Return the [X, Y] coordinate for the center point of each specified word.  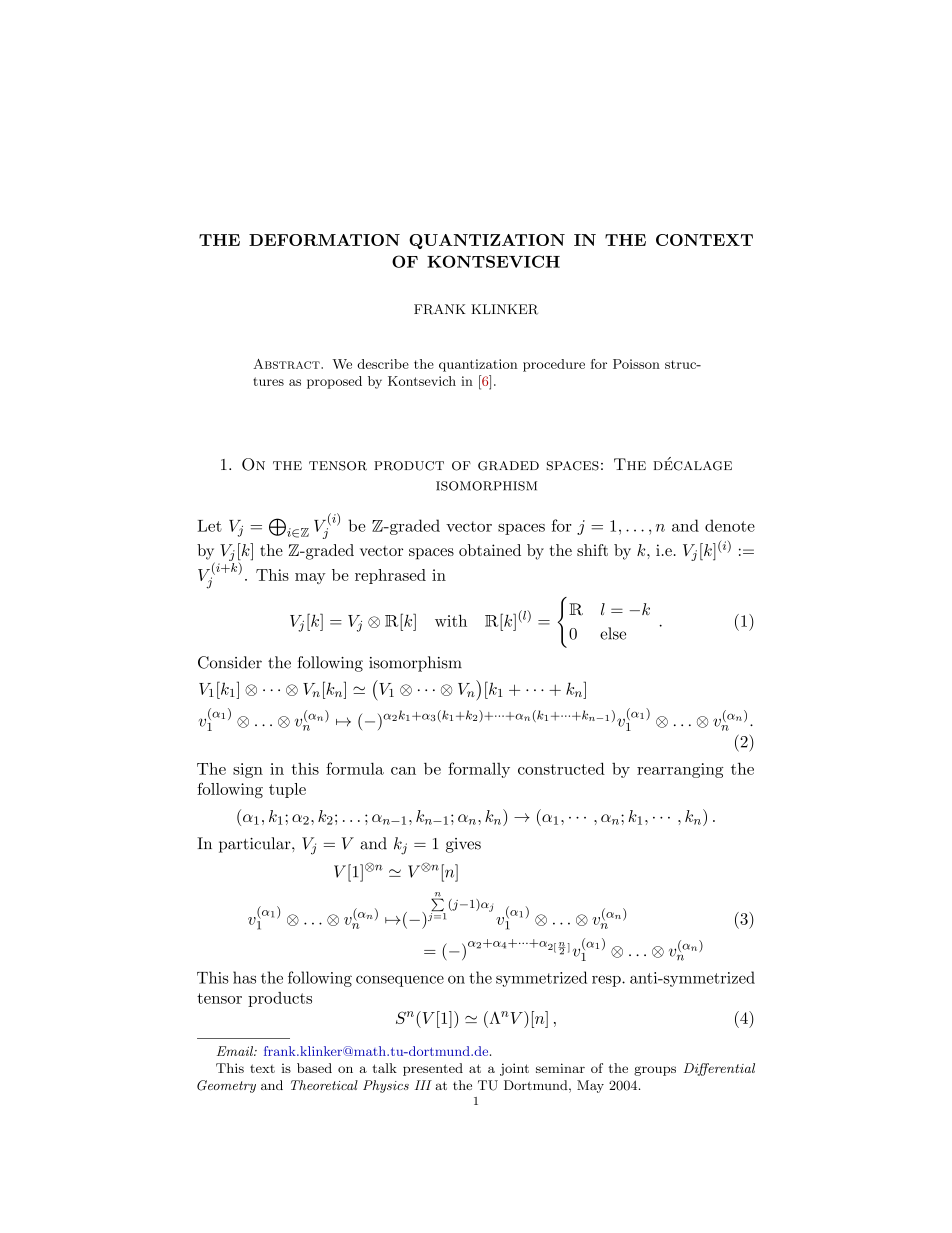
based [314, 1068]
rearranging [680, 770]
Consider [230, 662]
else [613, 633]
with [451, 620]
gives [463, 845]
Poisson [636, 364]
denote [730, 525]
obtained [490, 550]
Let [210, 526]
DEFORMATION [324, 240]
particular [256, 845]
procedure [554, 365]
